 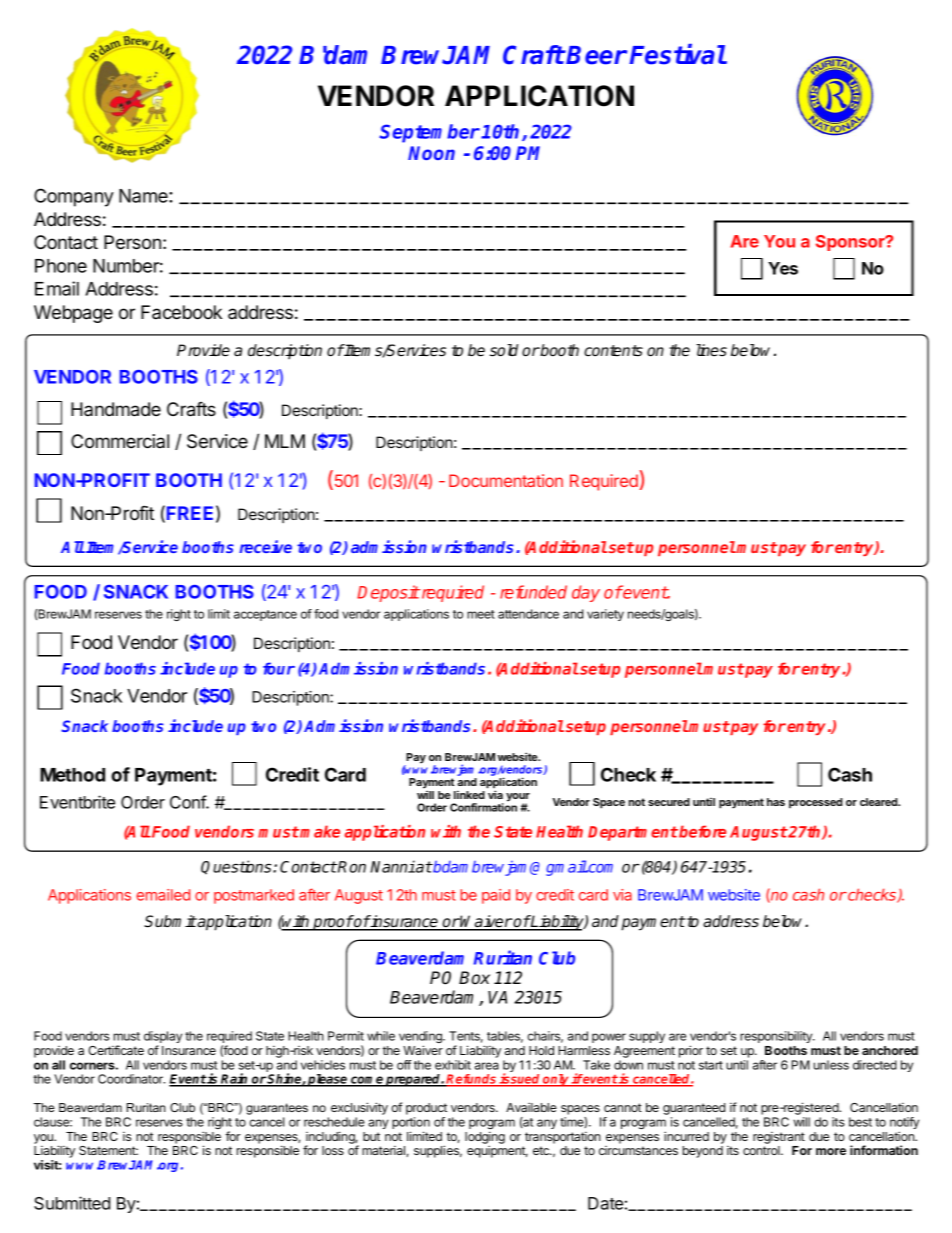 I want to click on September, so click(x=429, y=133).
